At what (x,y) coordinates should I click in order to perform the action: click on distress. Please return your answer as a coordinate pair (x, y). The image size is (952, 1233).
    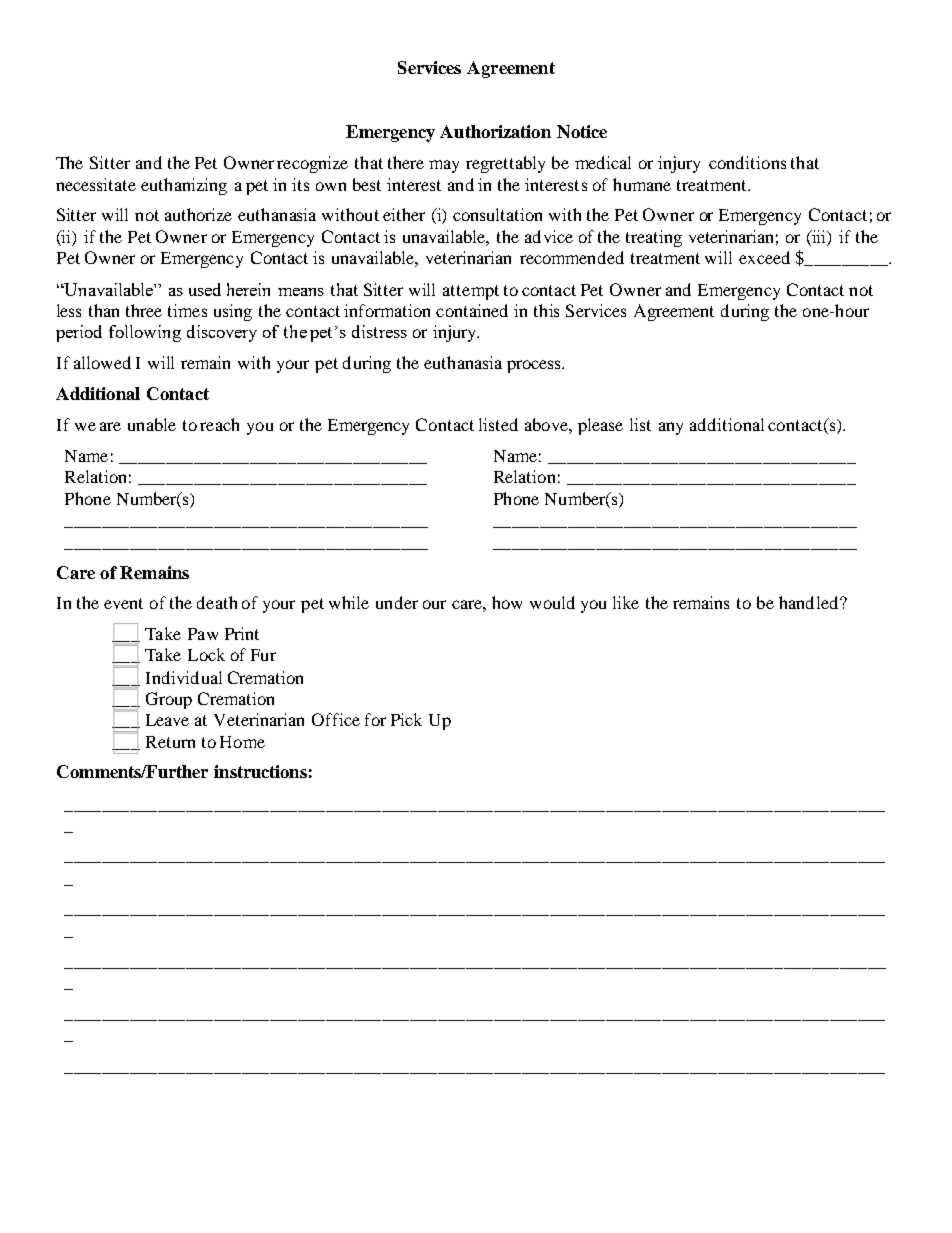
    Looking at the image, I should click on (379, 331).
